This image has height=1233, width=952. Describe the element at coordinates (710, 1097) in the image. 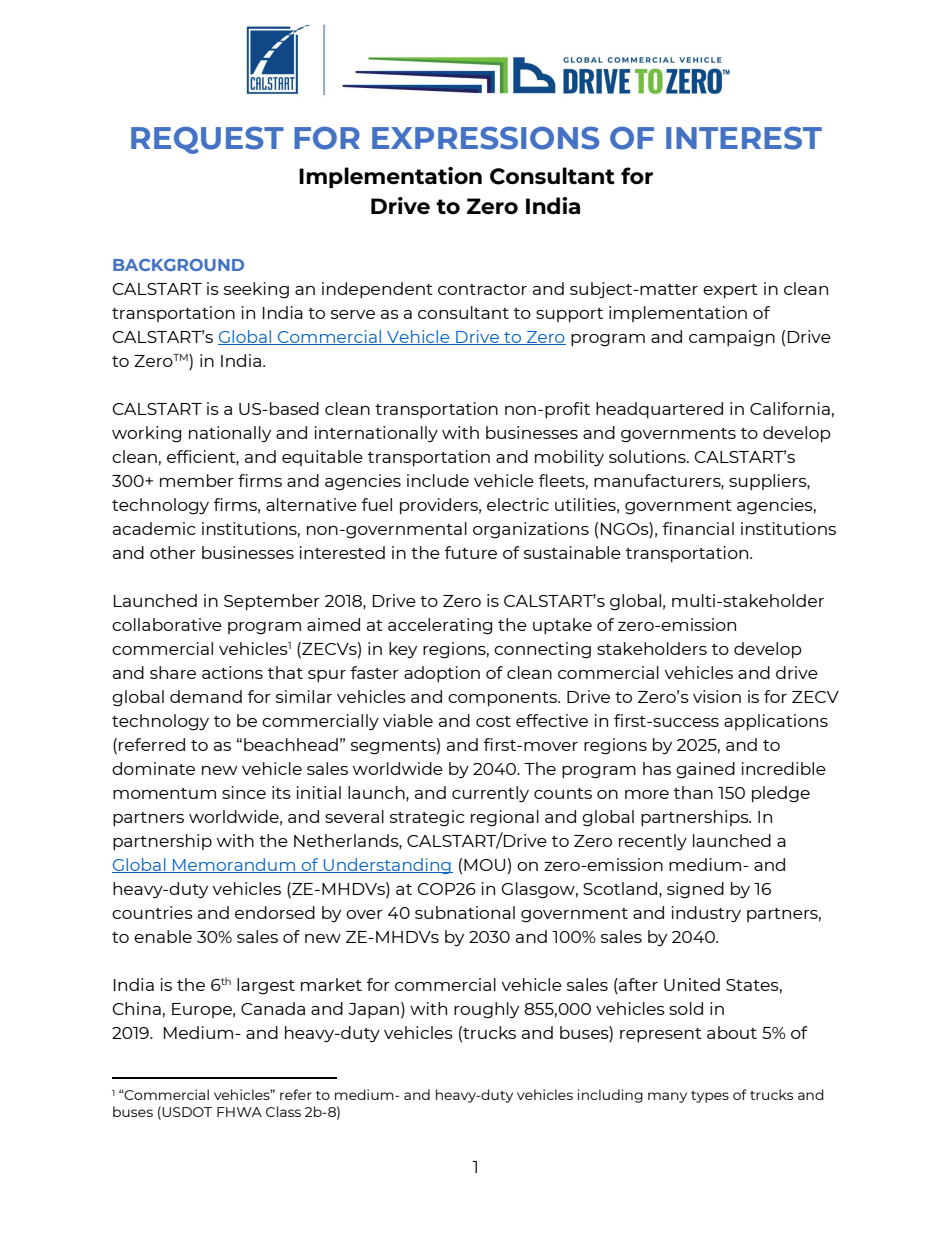

I see `types` at that location.
